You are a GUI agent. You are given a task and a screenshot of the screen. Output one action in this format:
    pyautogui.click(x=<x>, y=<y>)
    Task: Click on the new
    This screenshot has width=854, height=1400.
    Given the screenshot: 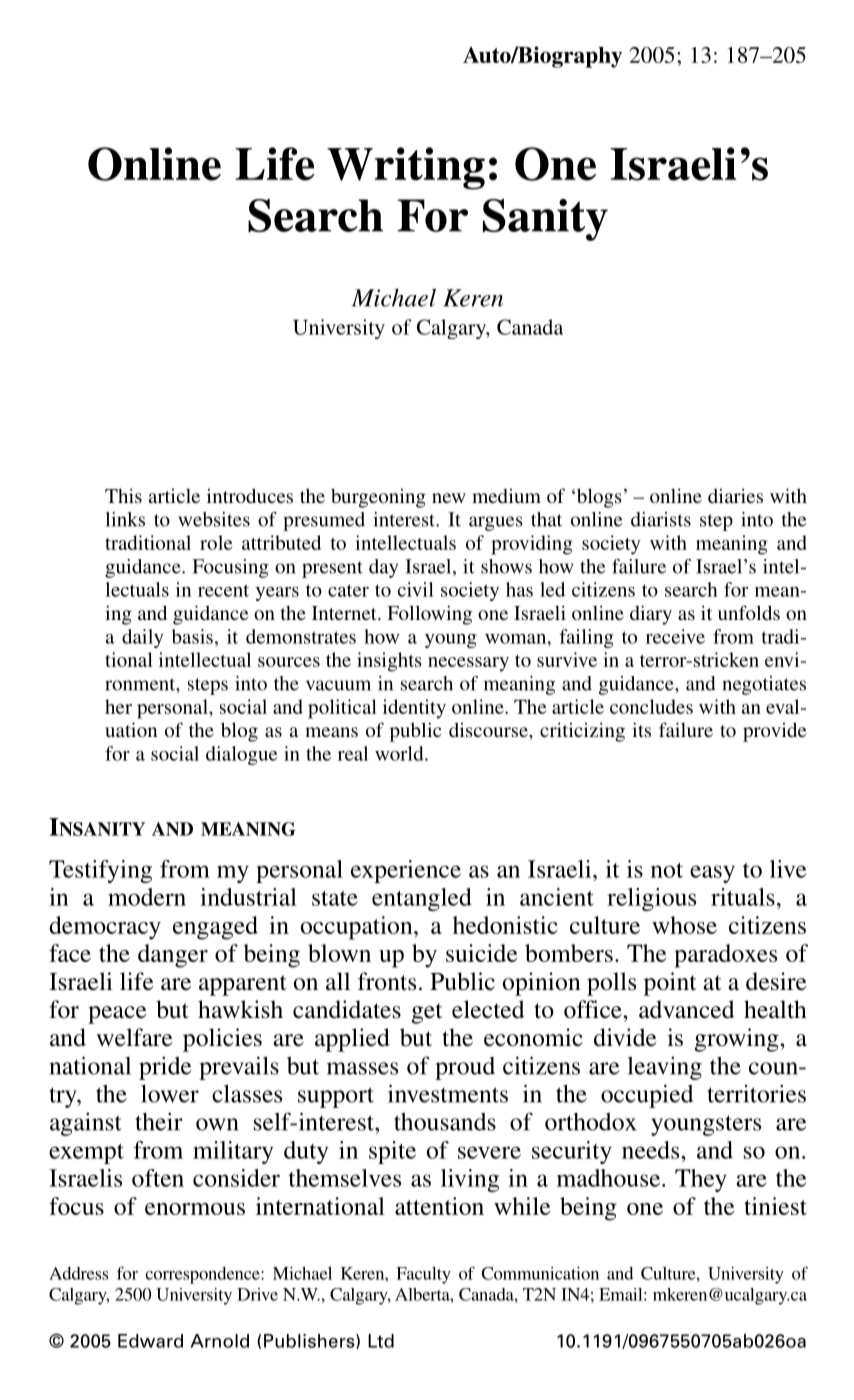 What is the action you would take?
    pyautogui.click(x=449, y=498)
